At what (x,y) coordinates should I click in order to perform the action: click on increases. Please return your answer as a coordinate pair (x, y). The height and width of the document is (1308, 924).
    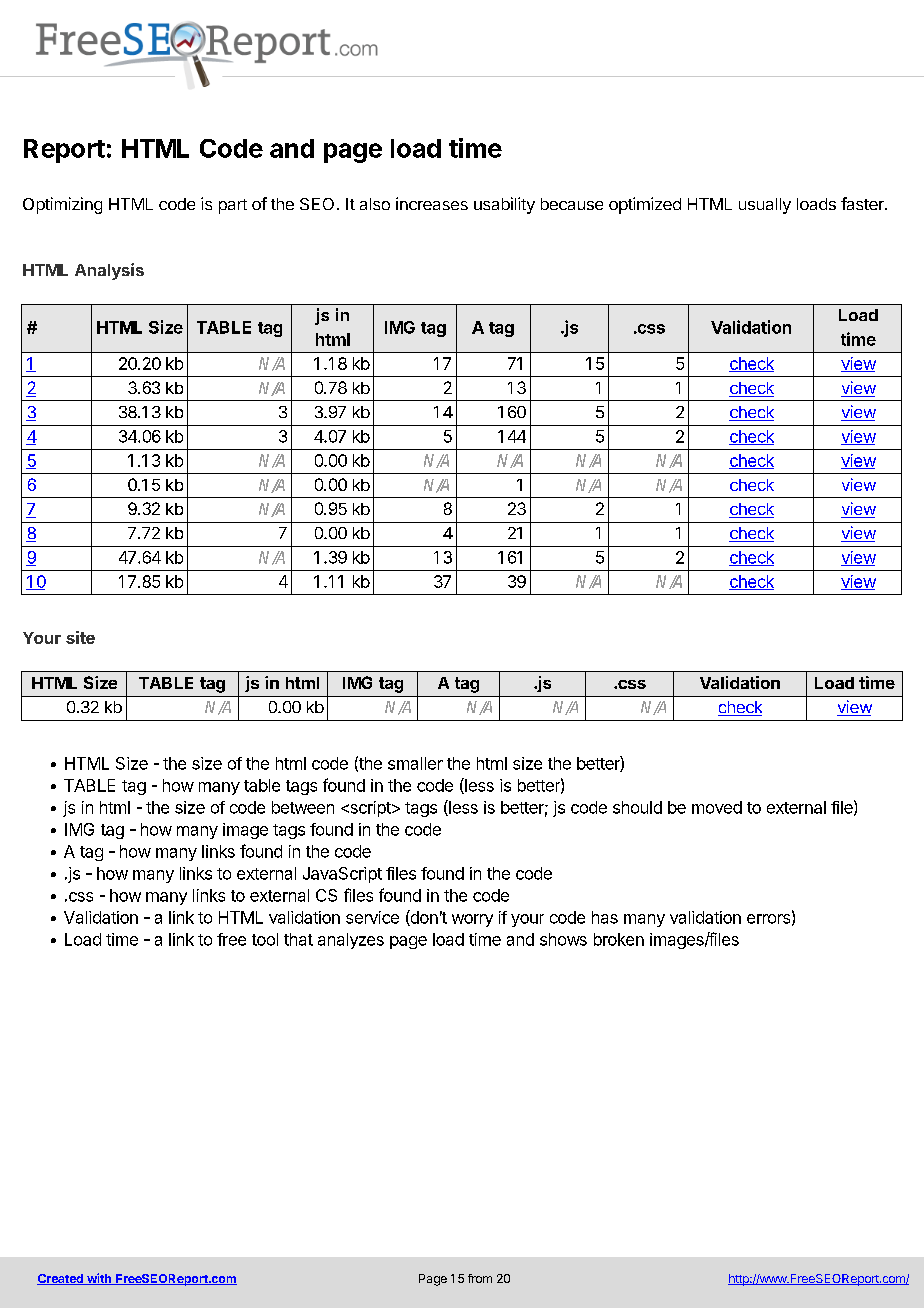
    Looking at the image, I should click on (432, 203).
